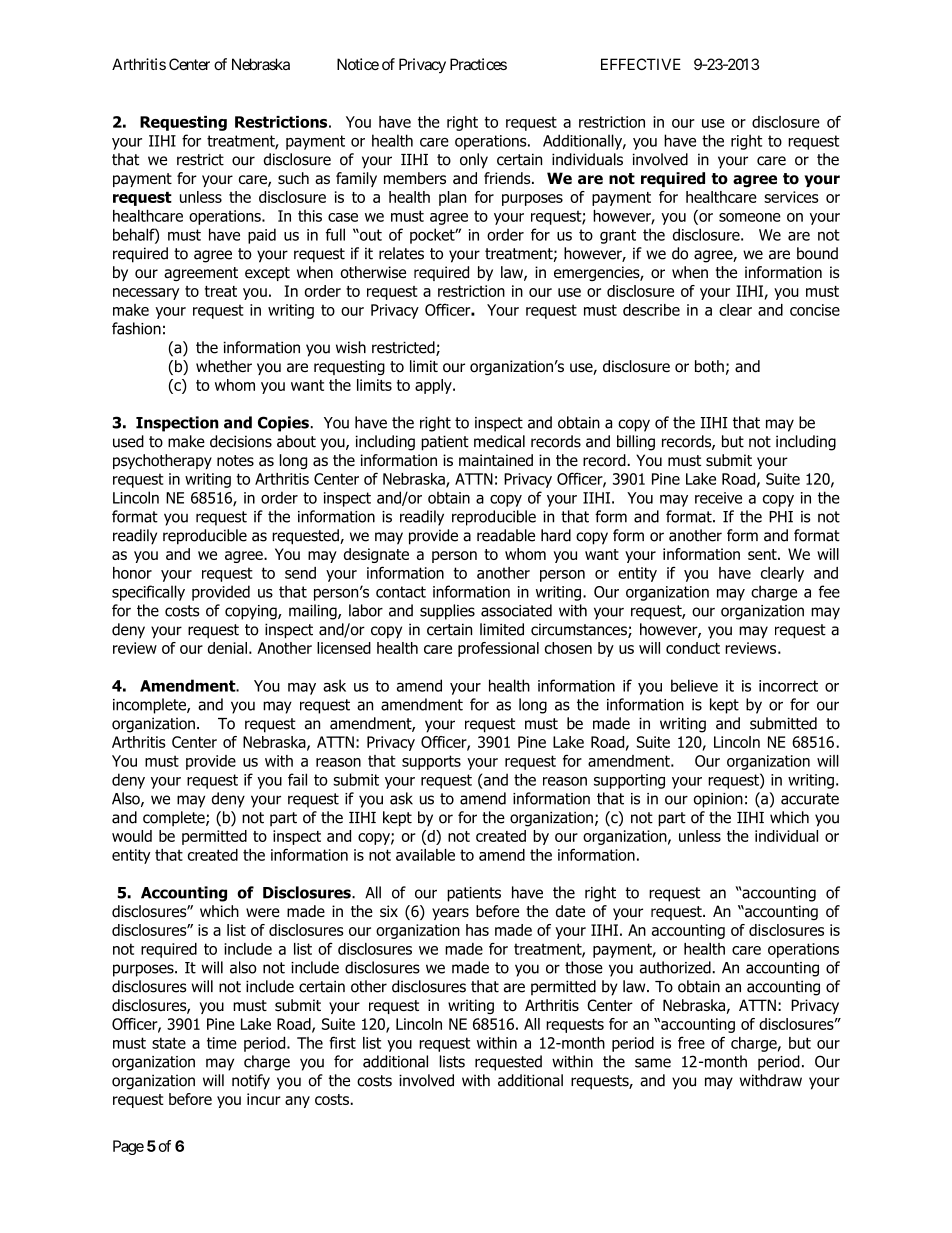  I want to click on would, so click(132, 836).
